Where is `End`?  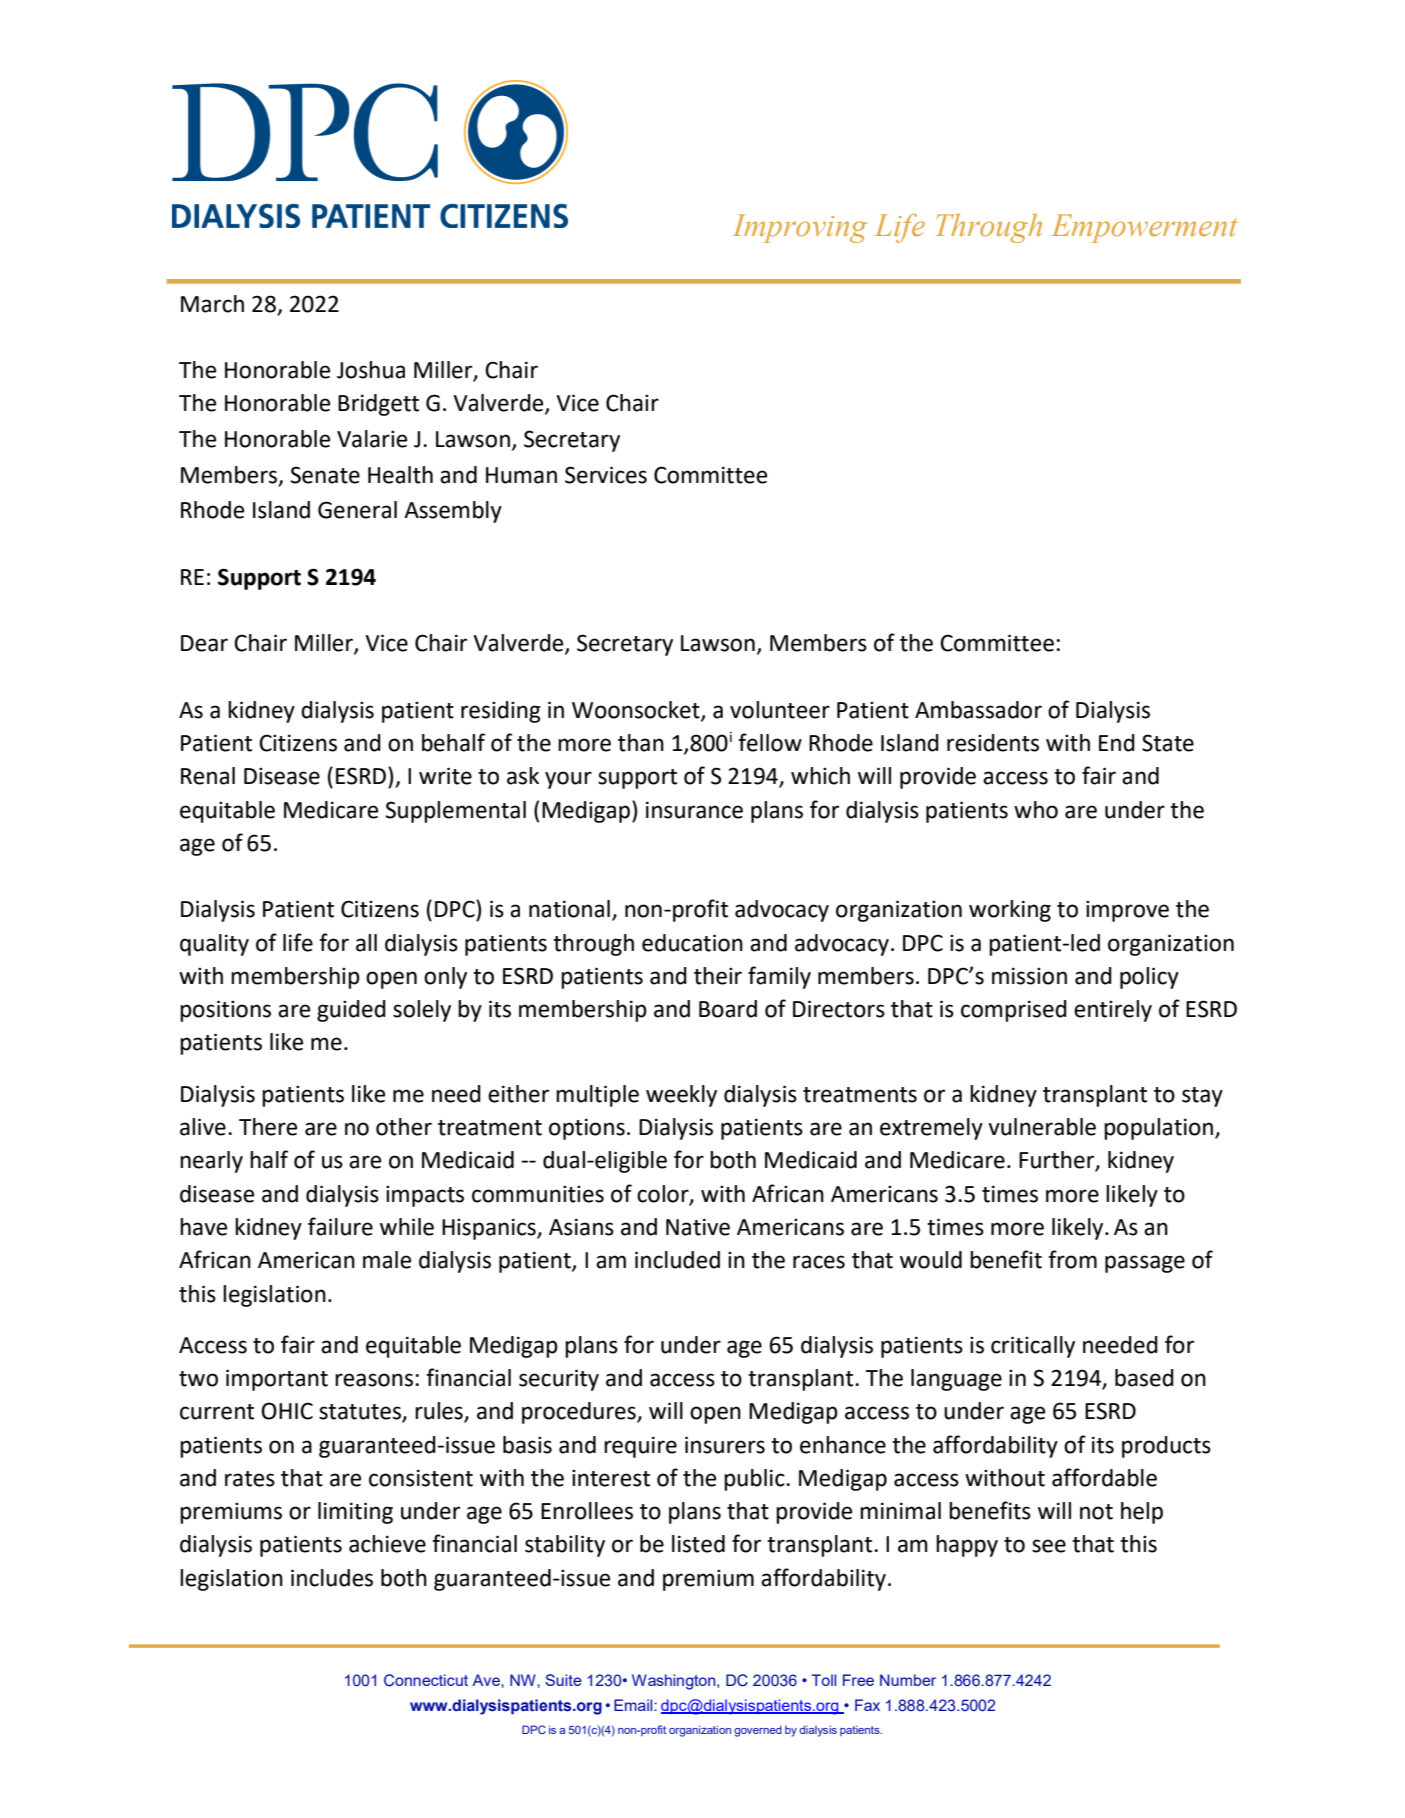 End is located at coordinates (1117, 743).
